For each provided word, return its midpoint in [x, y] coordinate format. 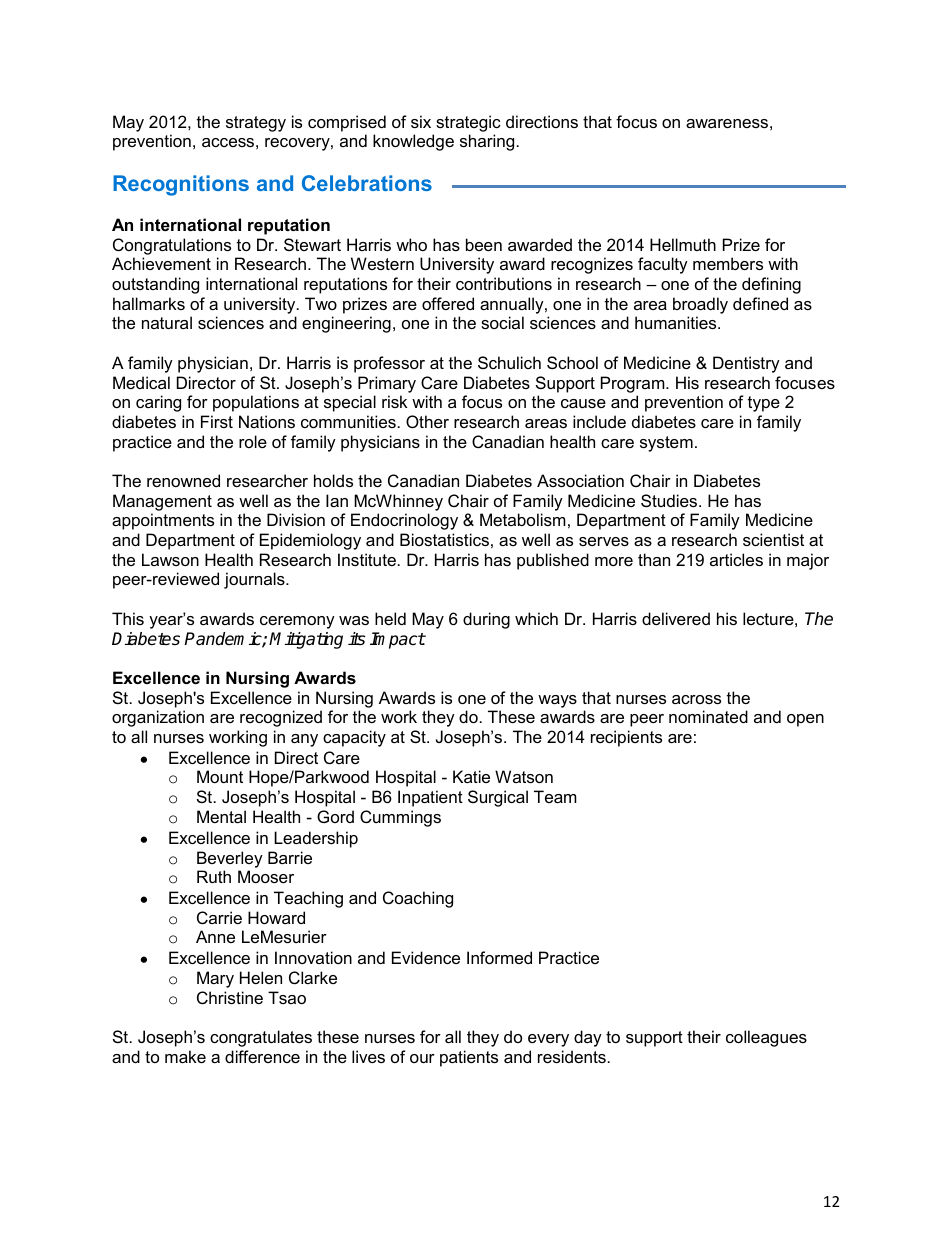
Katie [471, 776]
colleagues [766, 1038]
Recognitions [181, 185]
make [185, 1056]
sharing [487, 142]
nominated [708, 716]
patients [469, 1058]
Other [427, 421]
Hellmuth [683, 244]
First [217, 421]
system [666, 444]
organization [158, 718]
